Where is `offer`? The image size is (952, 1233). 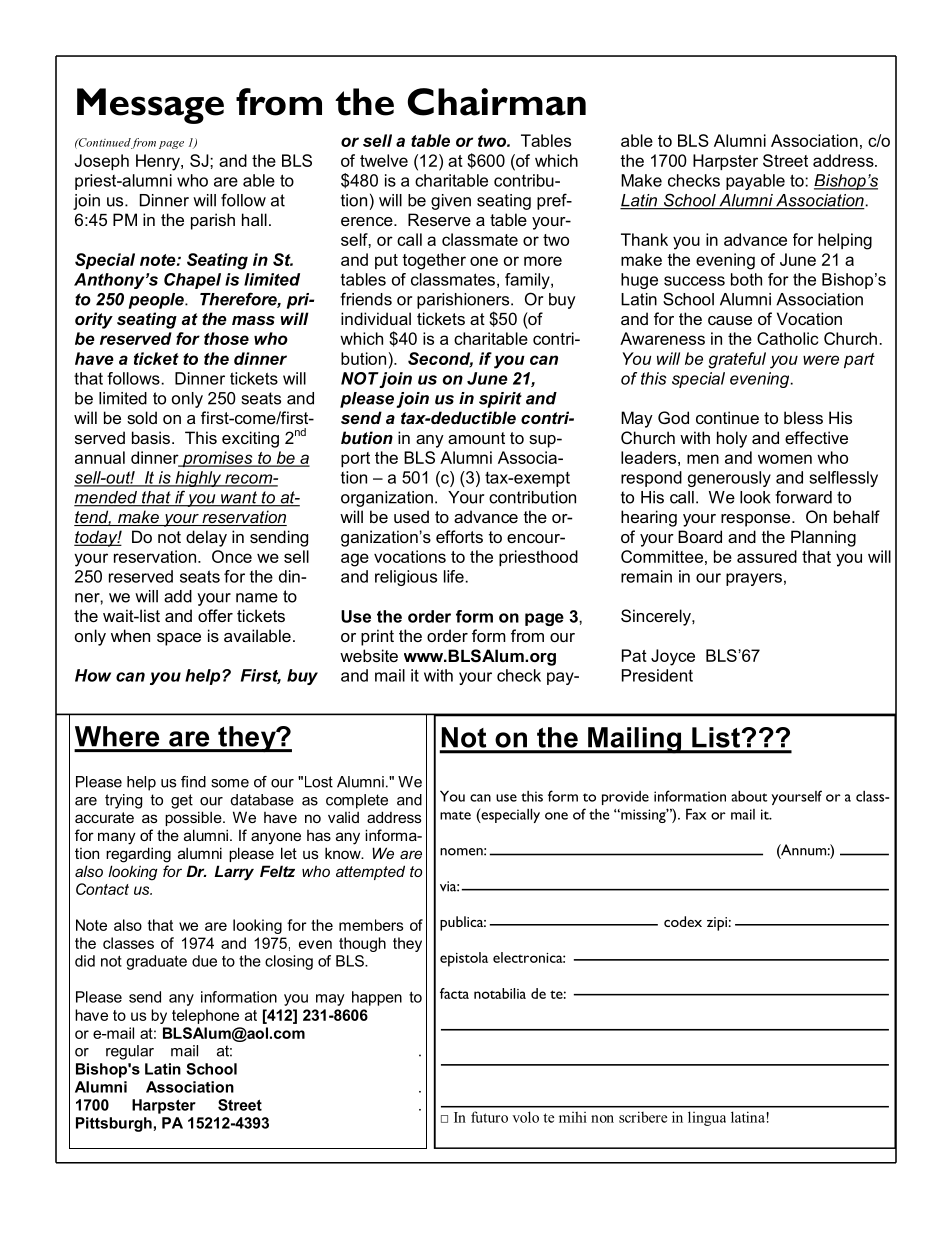
offer is located at coordinates (215, 615).
